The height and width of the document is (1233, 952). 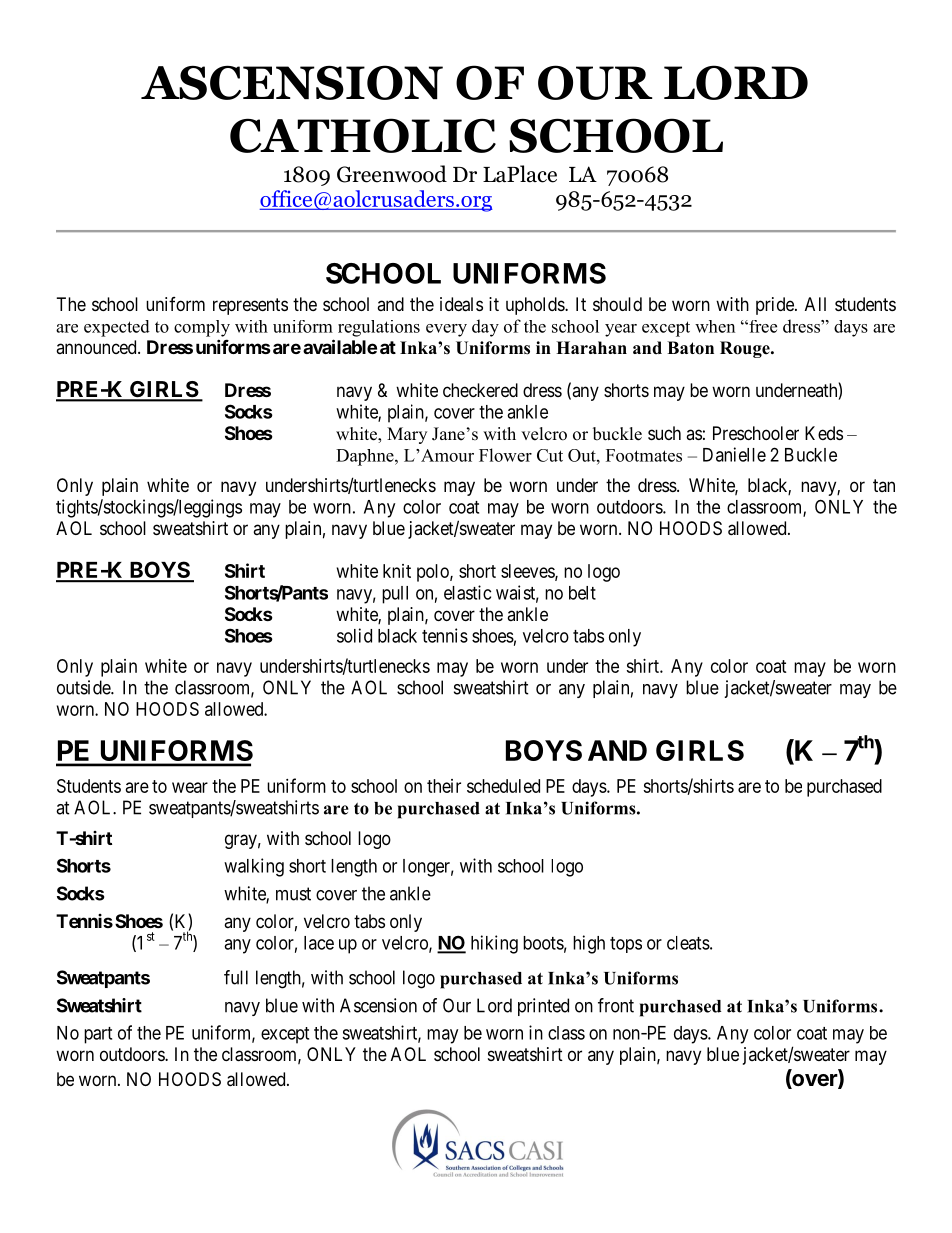 What do you see at coordinates (236, 977) in the document?
I see `full` at bounding box center [236, 977].
